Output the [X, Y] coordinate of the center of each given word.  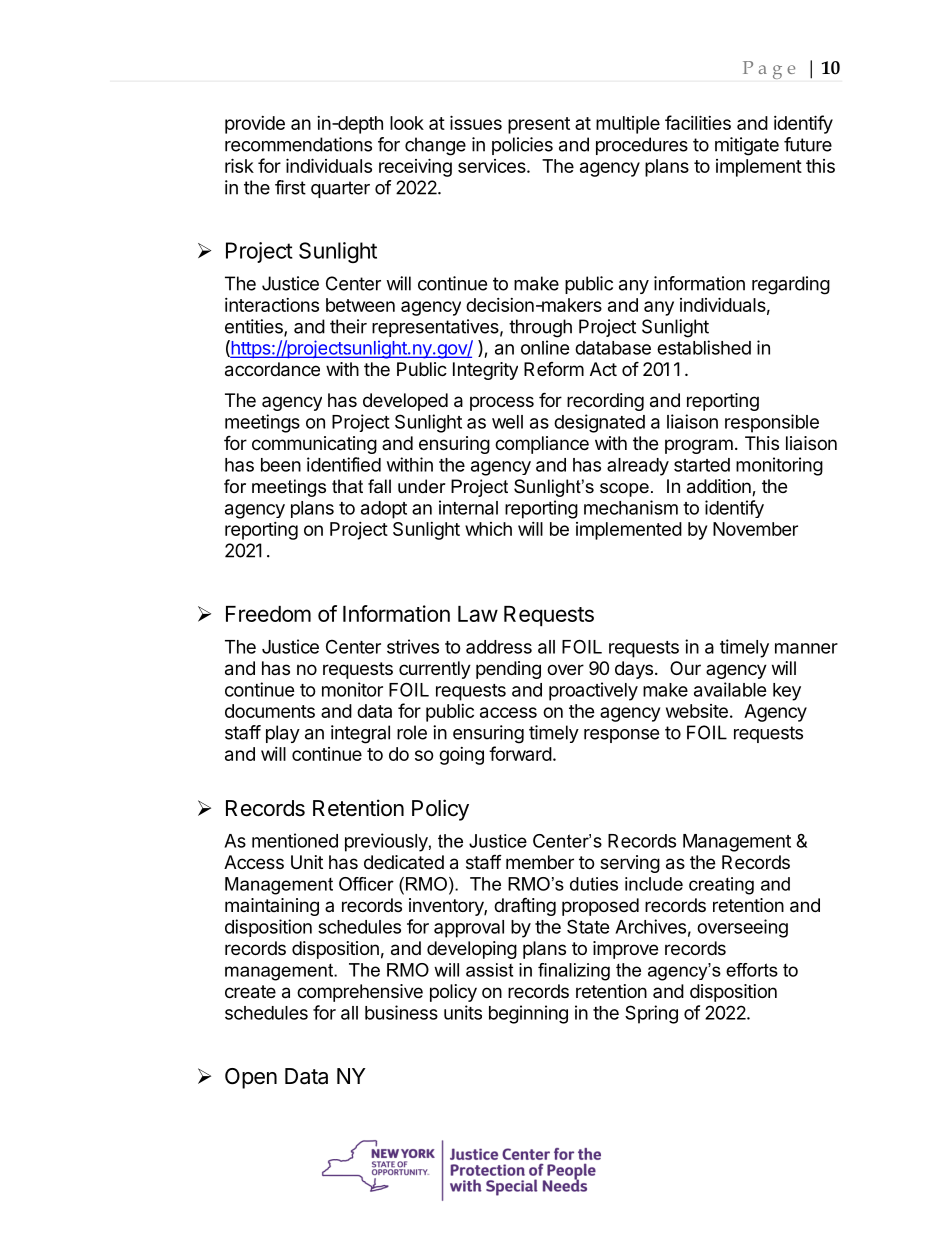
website [697, 711]
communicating [314, 445]
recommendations [298, 144]
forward [520, 753]
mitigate [747, 146]
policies [522, 146]
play [283, 734]
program [699, 446]
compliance [542, 445]
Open [251, 1078]
